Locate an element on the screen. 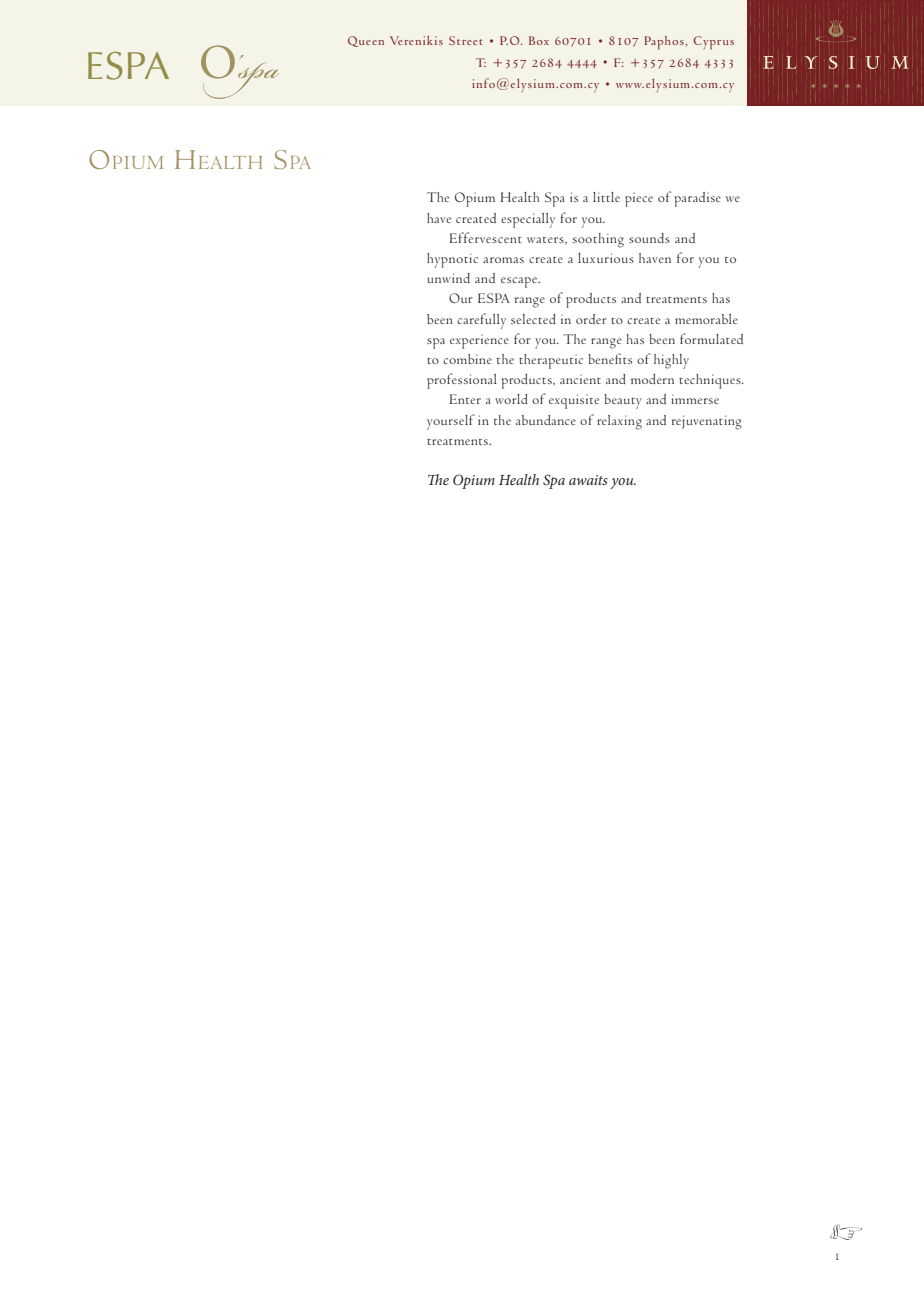 Image resolution: width=924 pixels, height=1308 pixels. awaits is located at coordinates (588, 480).
